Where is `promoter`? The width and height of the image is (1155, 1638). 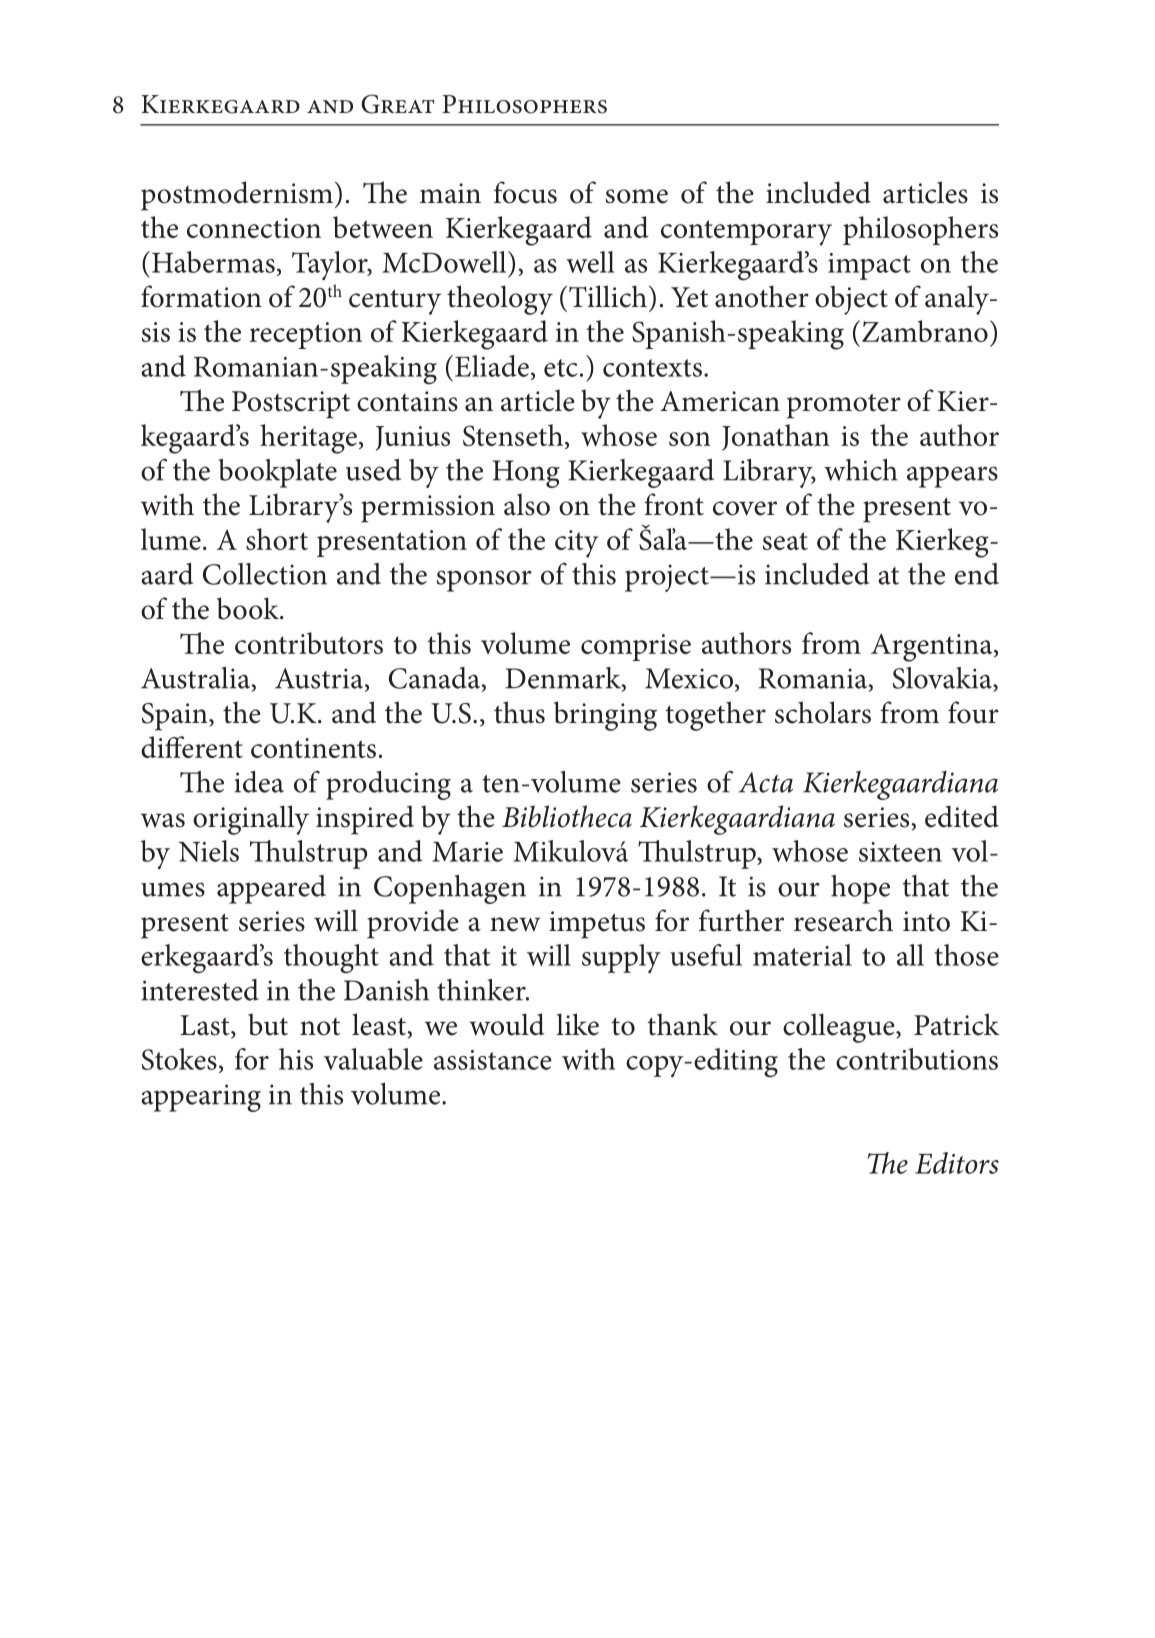 promoter is located at coordinates (844, 406).
